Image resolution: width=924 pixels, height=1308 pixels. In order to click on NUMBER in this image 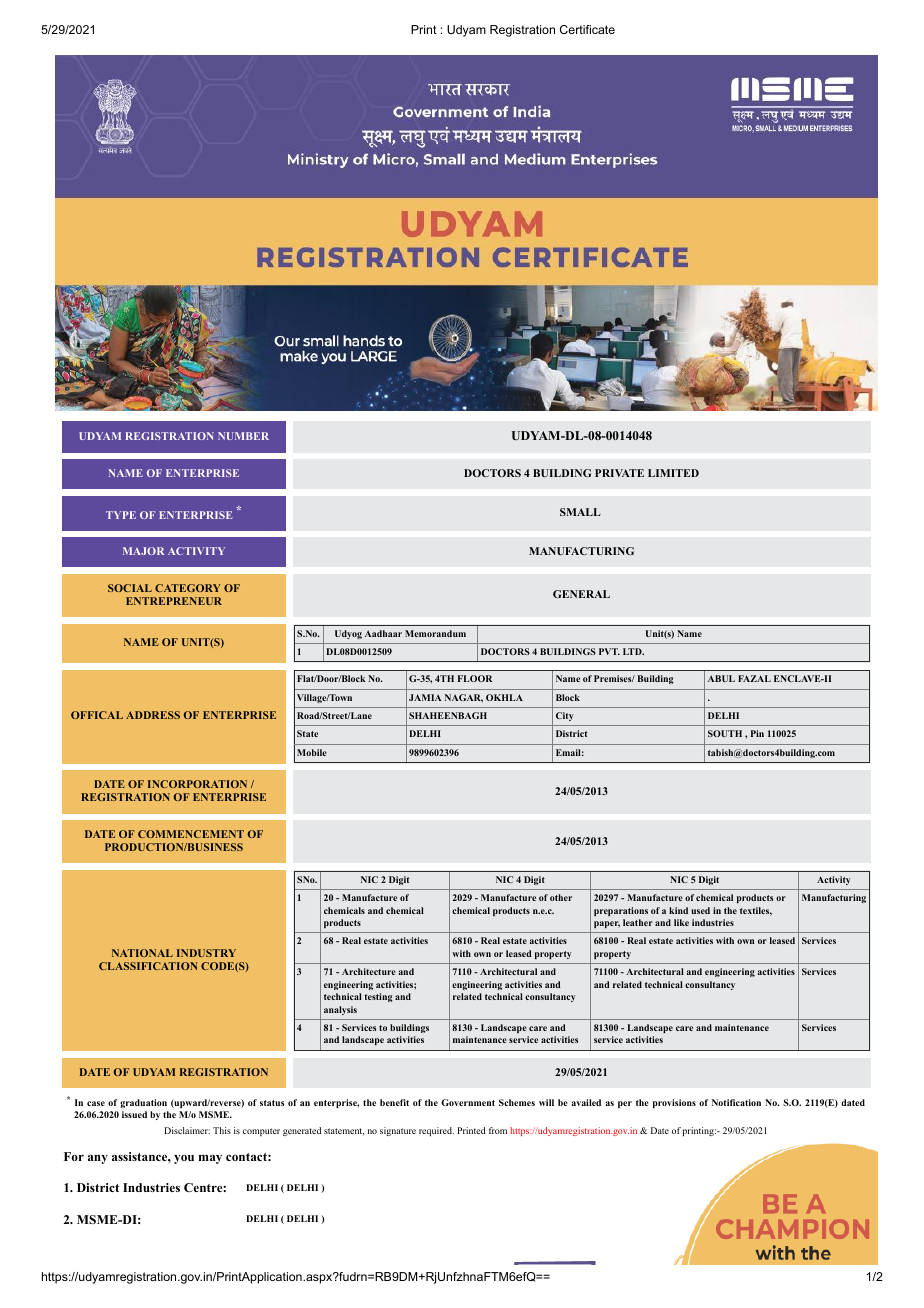, I will do `click(243, 436)`.
